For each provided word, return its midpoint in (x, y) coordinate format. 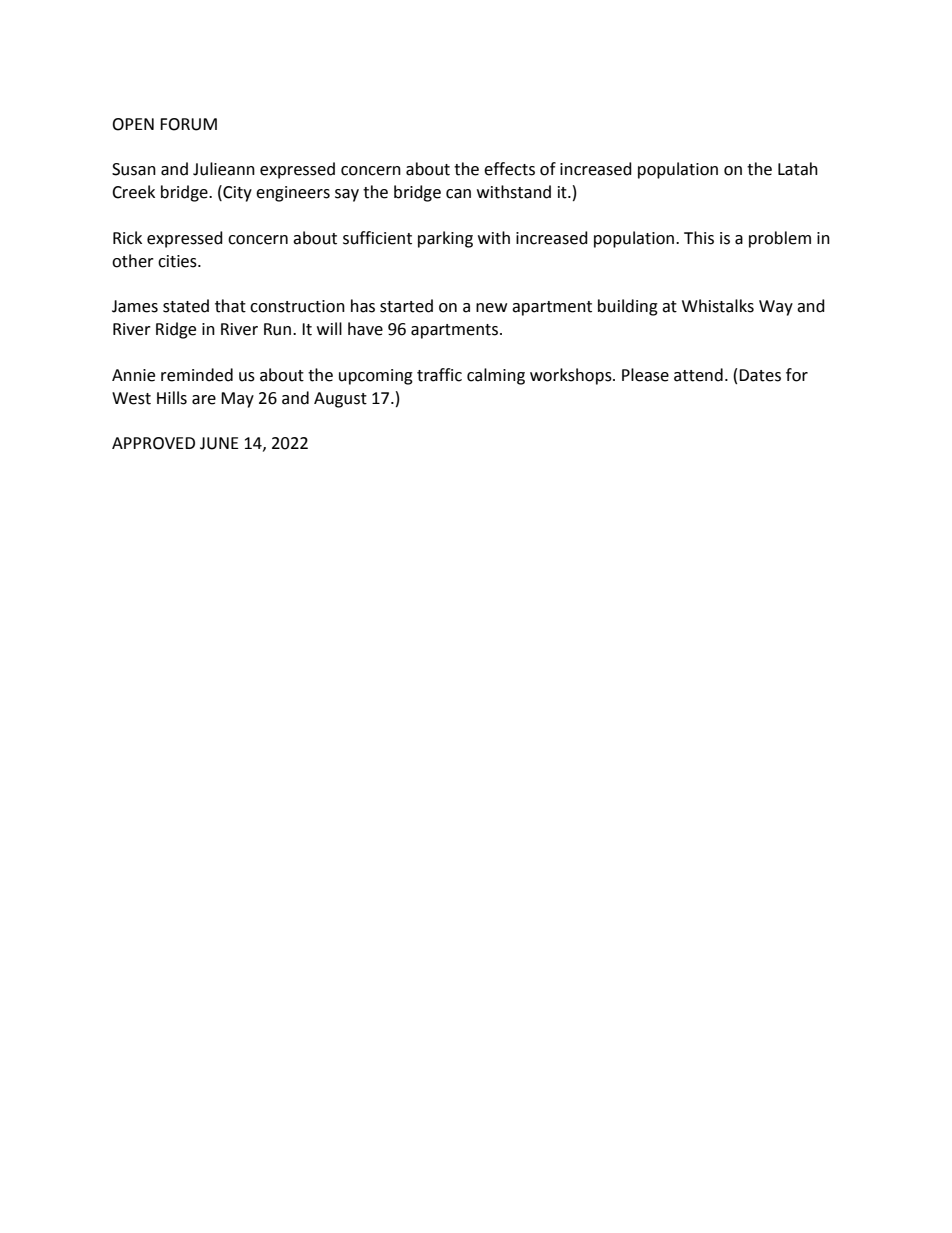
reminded (197, 375)
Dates (760, 375)
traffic (439, 375)
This (699, 238)
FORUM (188, 124)
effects (509, 169)
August (340, 400)
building (628, 307)
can (458, 194)
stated (186, 306)
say (347, 195)
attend (698, 375)
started (406, 306)
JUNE (219, 443)
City (236, 193)
